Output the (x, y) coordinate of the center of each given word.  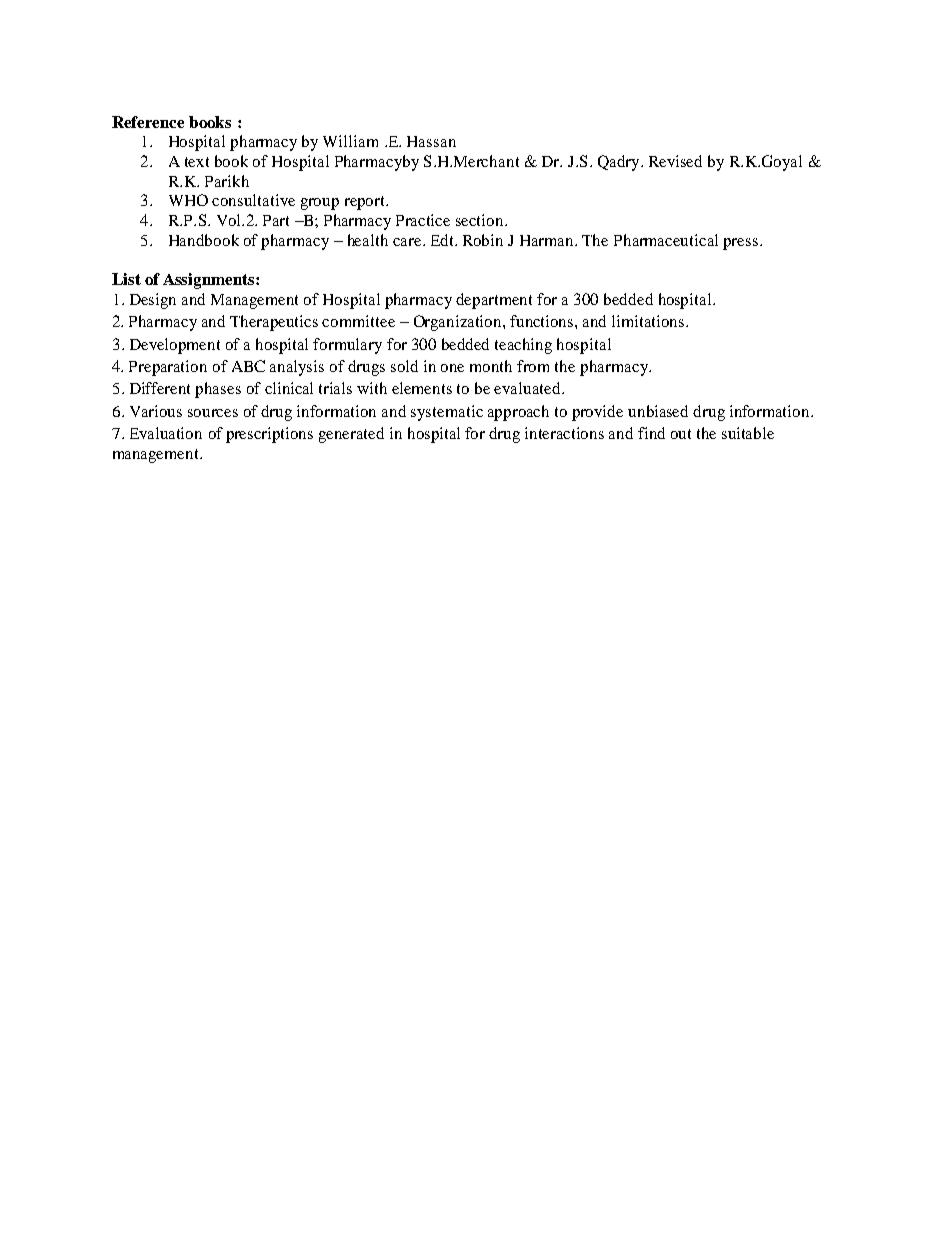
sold (404, 366)
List (126, 279)
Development (175, 346)
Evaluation (166, 433)
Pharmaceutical (666, 240)
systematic (447, 413)
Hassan (431, 141)
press (742, 244)
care (408, 242)
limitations (649, 321)
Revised (675, 161)
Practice (423, 220)
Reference (148, 122)
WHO (188, 200)
